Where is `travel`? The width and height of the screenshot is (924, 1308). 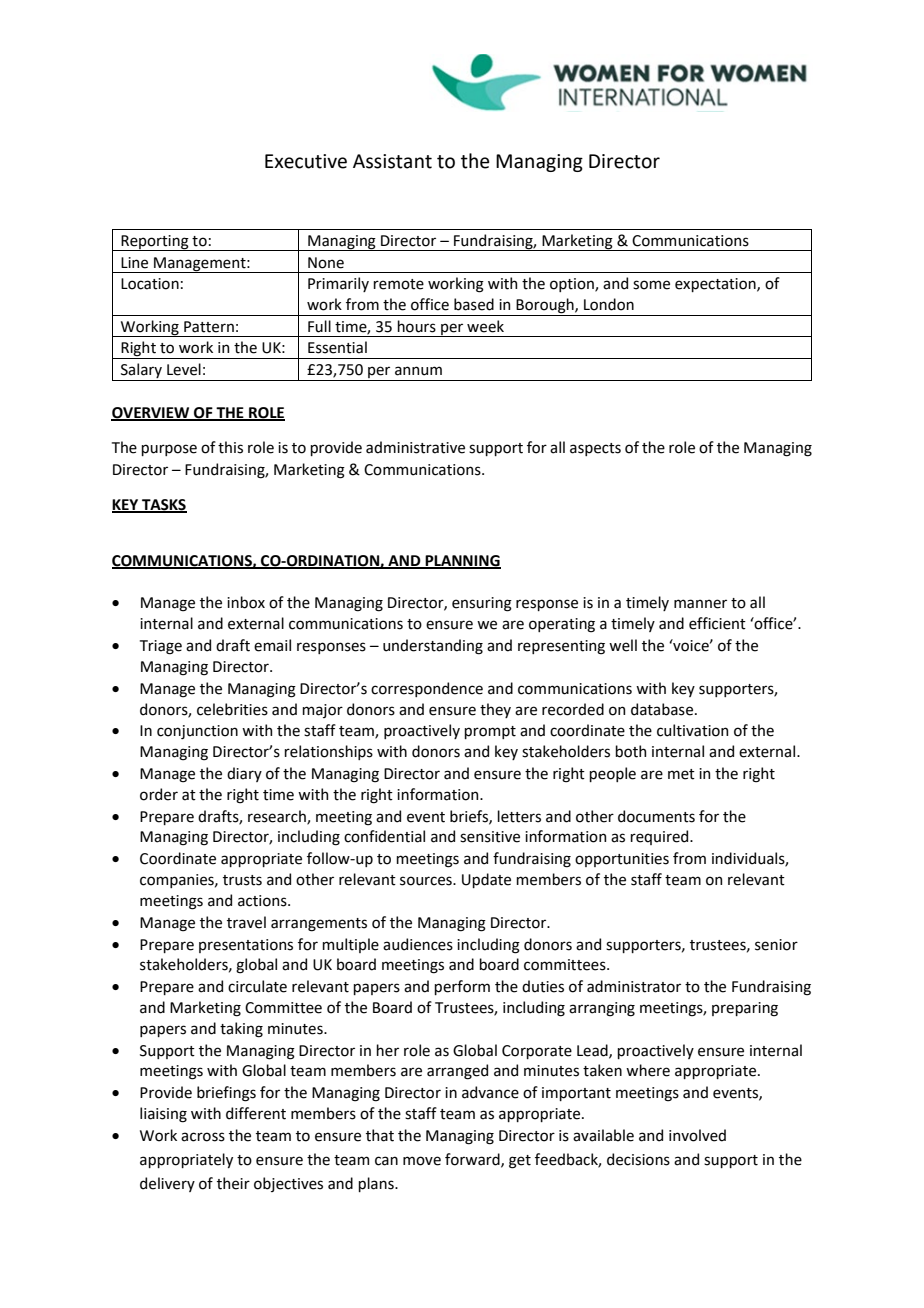 travel is located at coordinates (246, 922).
